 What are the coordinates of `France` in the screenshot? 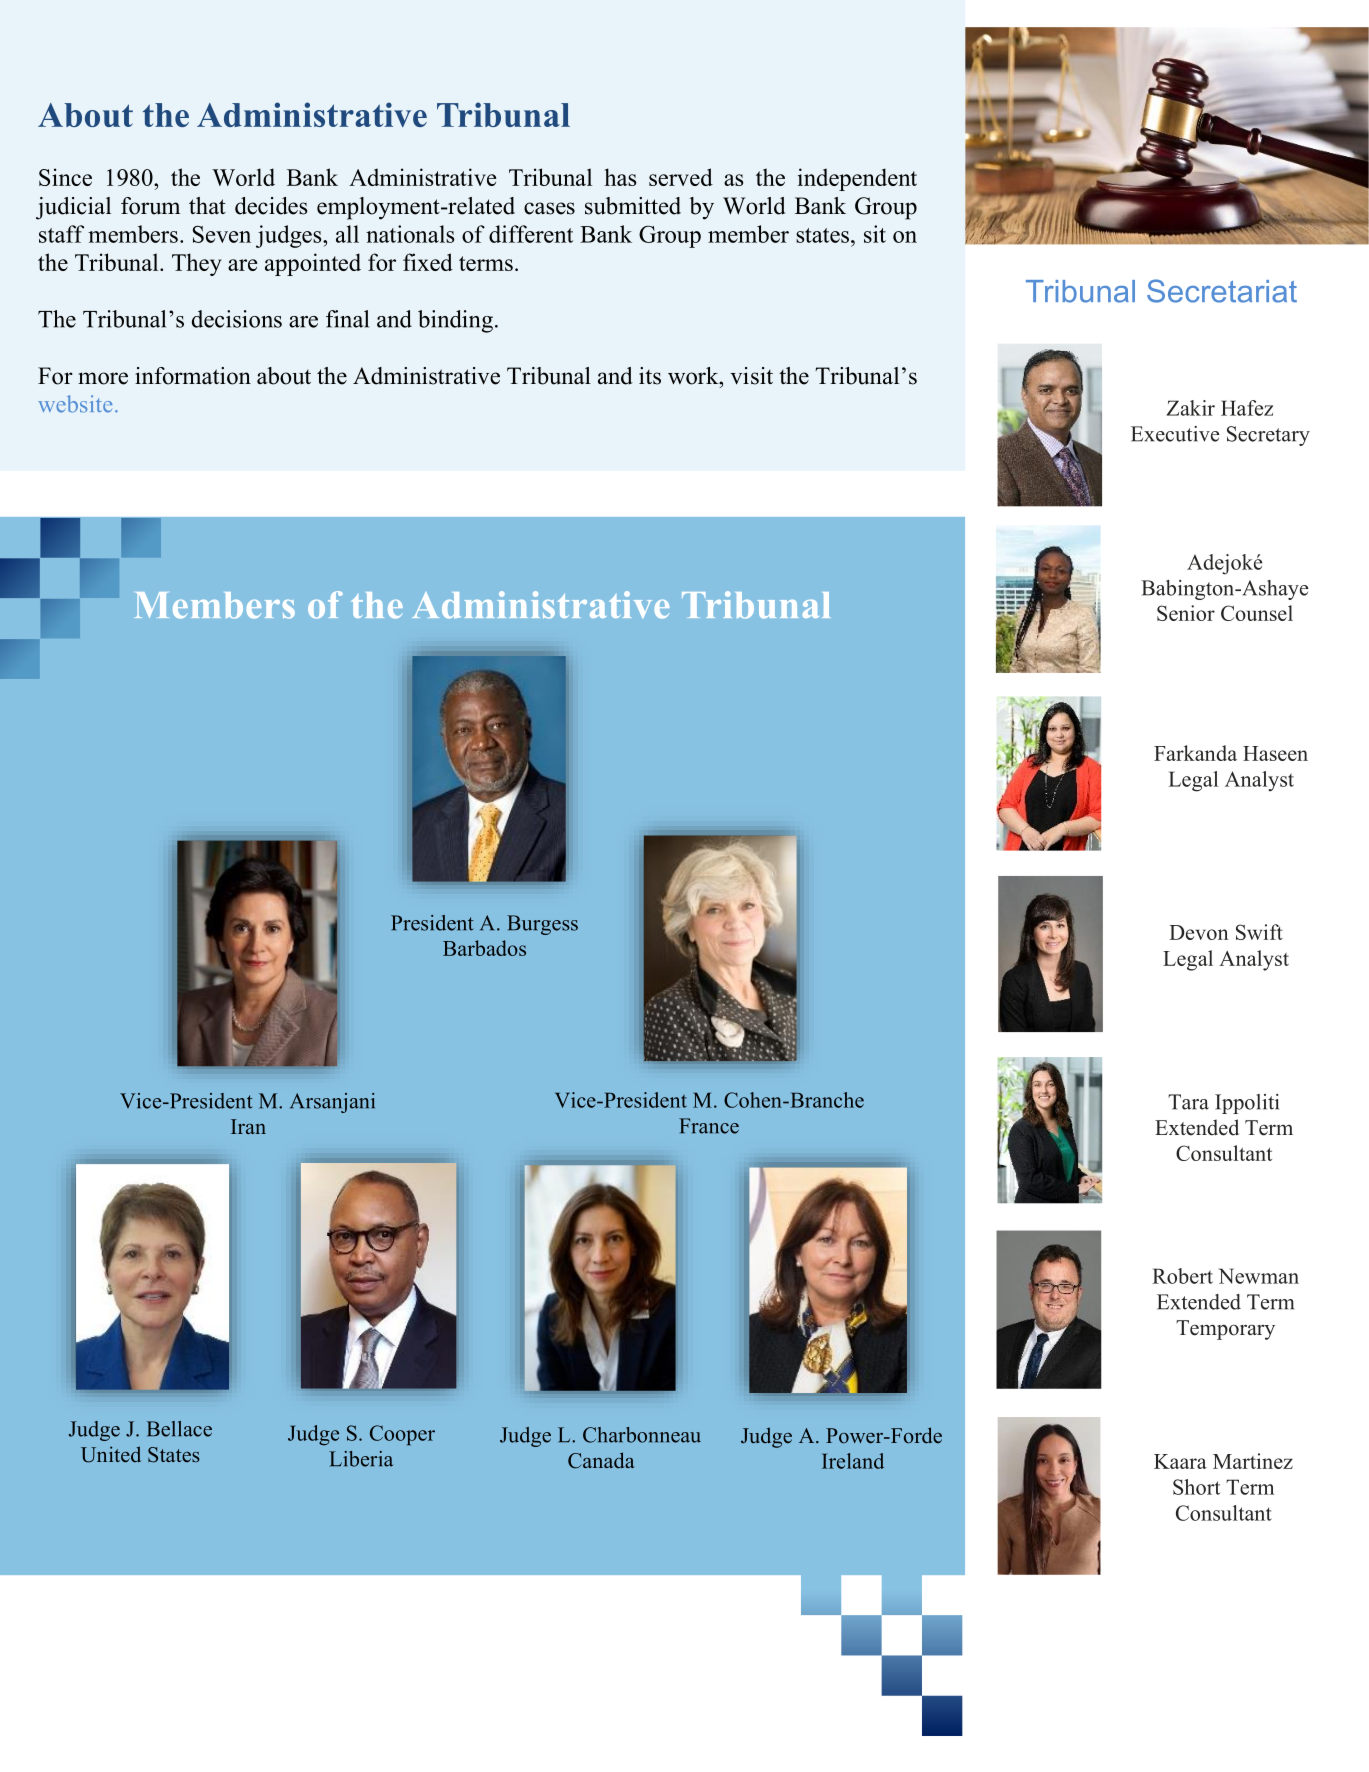 It's located at (709, 1126).
